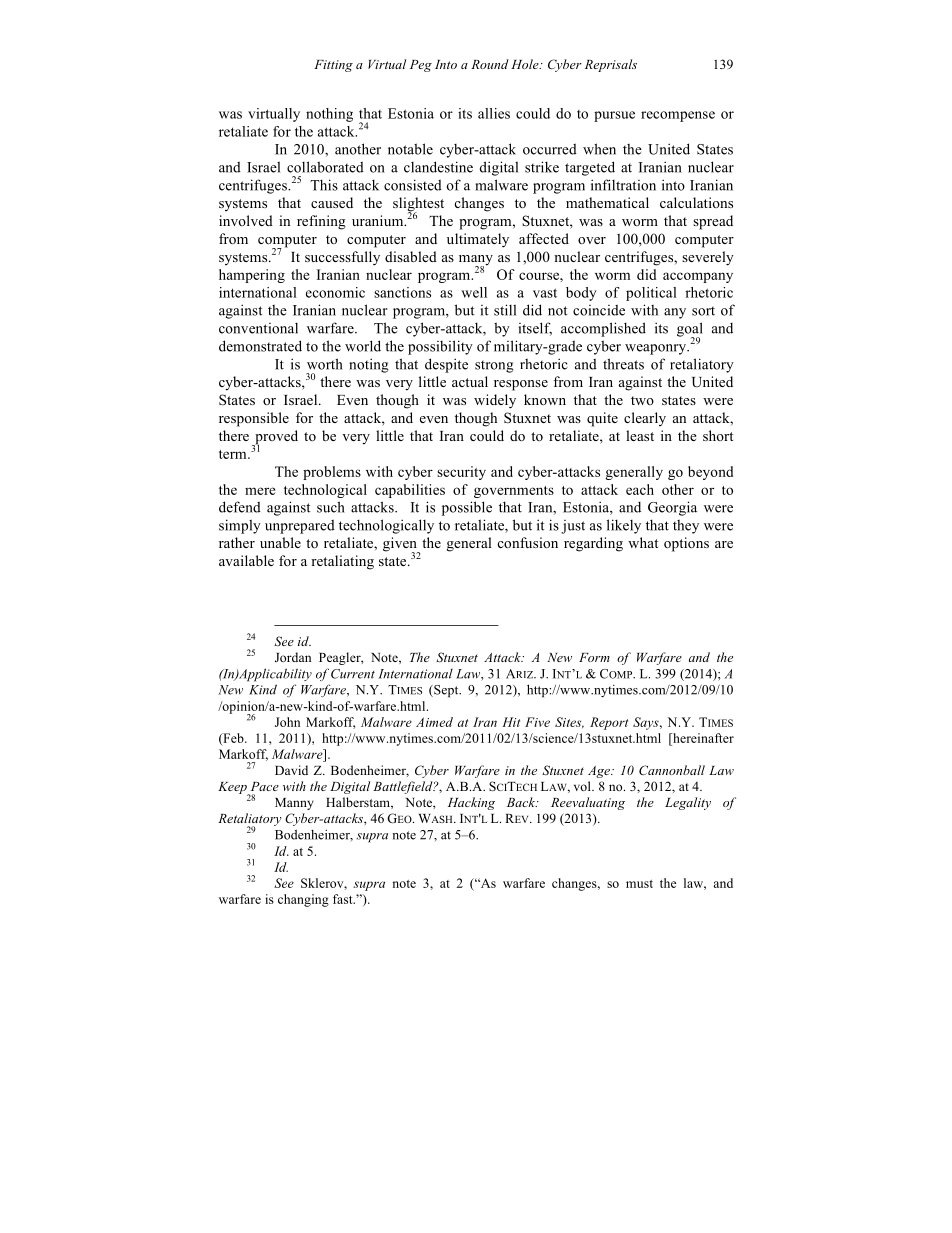 The width and height of the screenshot is (952, 1233). I want to click on each, so click(640, 489).
